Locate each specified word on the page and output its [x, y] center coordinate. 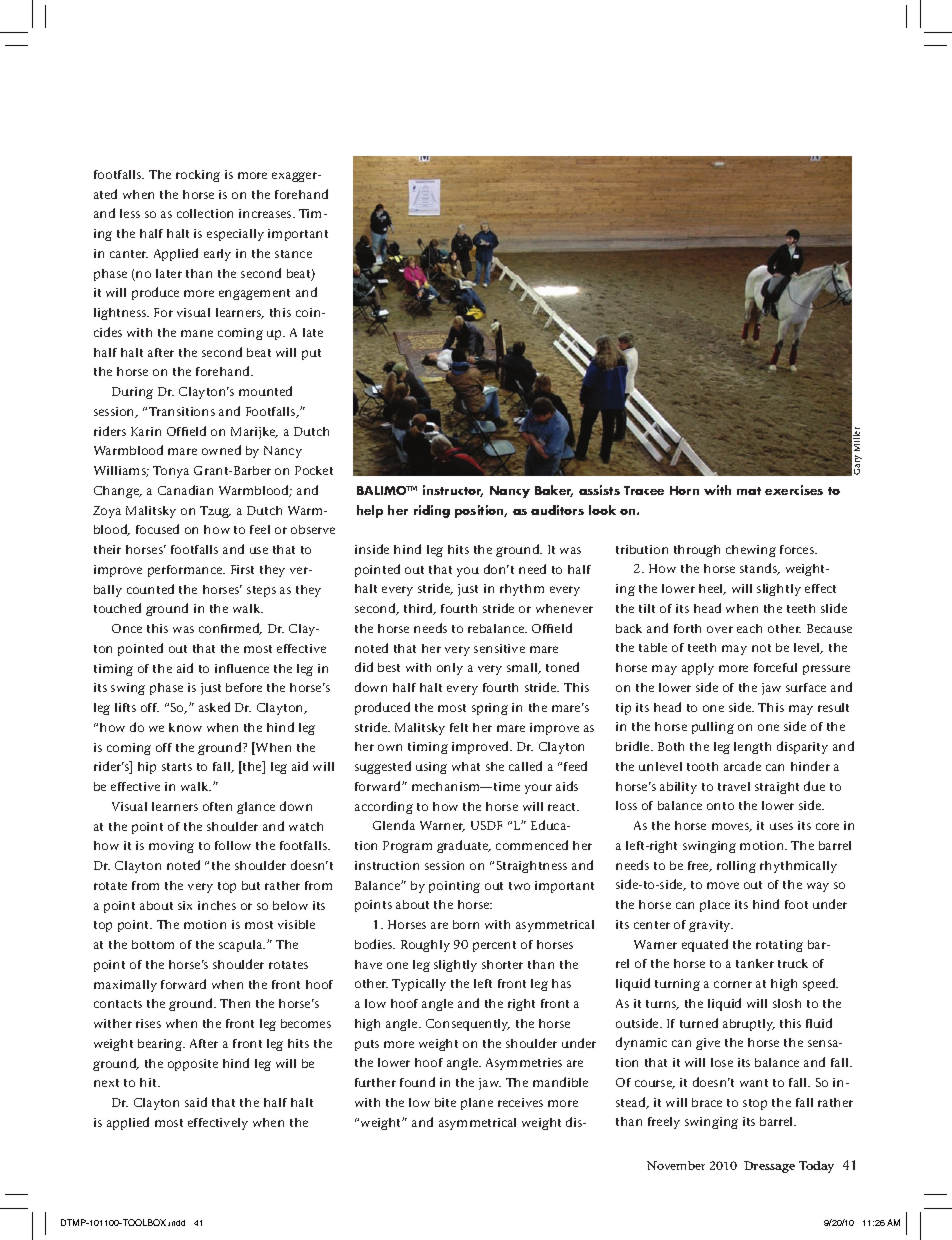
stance [293, 254]
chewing [751, 551]
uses [781, 826]
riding [432, 511]
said [196, 1102]
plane [477, 1104]
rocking [198, 176]
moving [171, 847]
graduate [464, 846]
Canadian [185, 490]
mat [749, 491]
